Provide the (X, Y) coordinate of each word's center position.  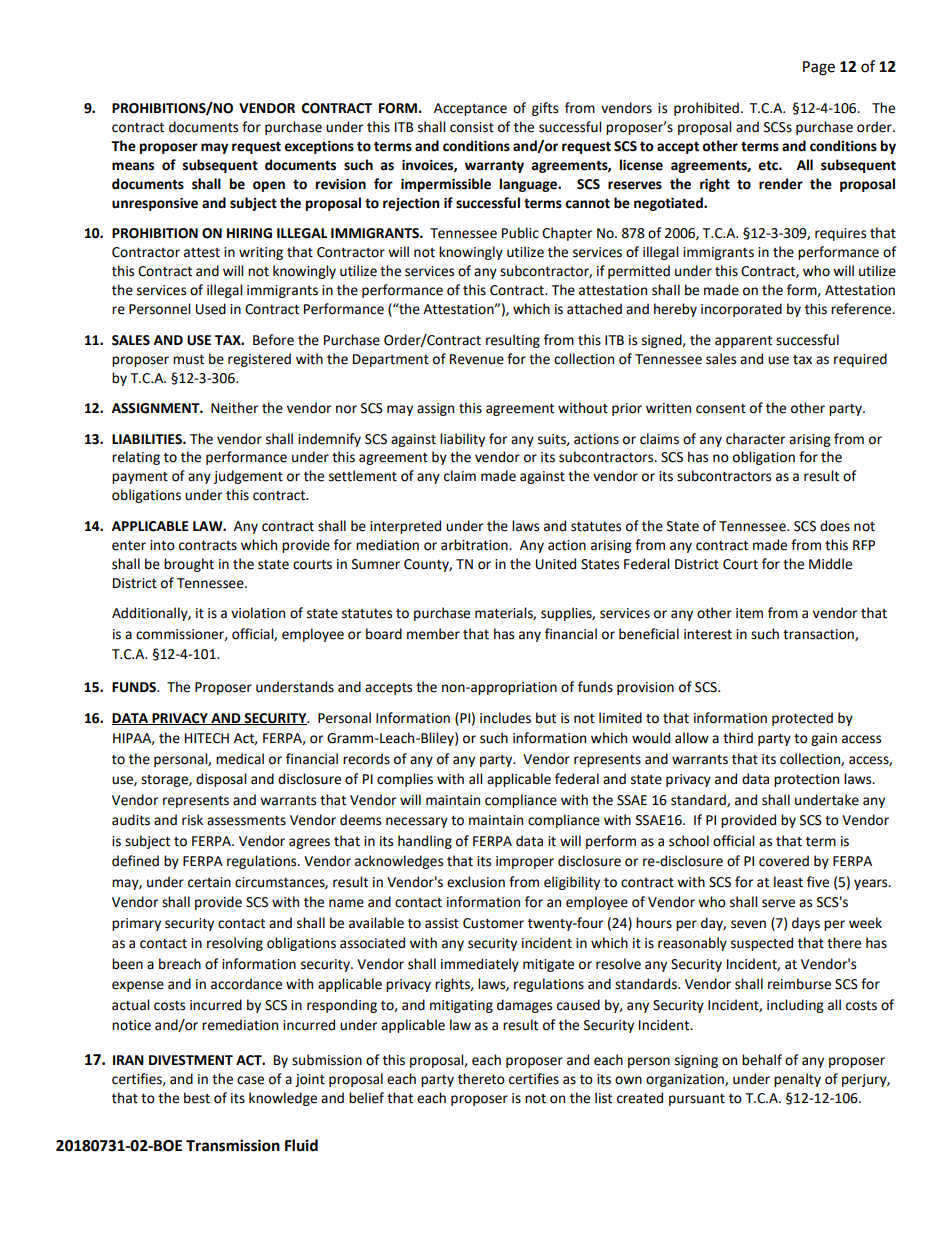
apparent (743, 342)
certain (209, 882)
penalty (797, 1080)
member (433, 634)
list (603, 1098)
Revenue (477, 359)
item (749, 613)
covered (784, 861)
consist (472, 127)
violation (258, 613)
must (188, 360)
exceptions (319, 147)
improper (525, 862)
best (197, 1098)
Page (819, 68)
